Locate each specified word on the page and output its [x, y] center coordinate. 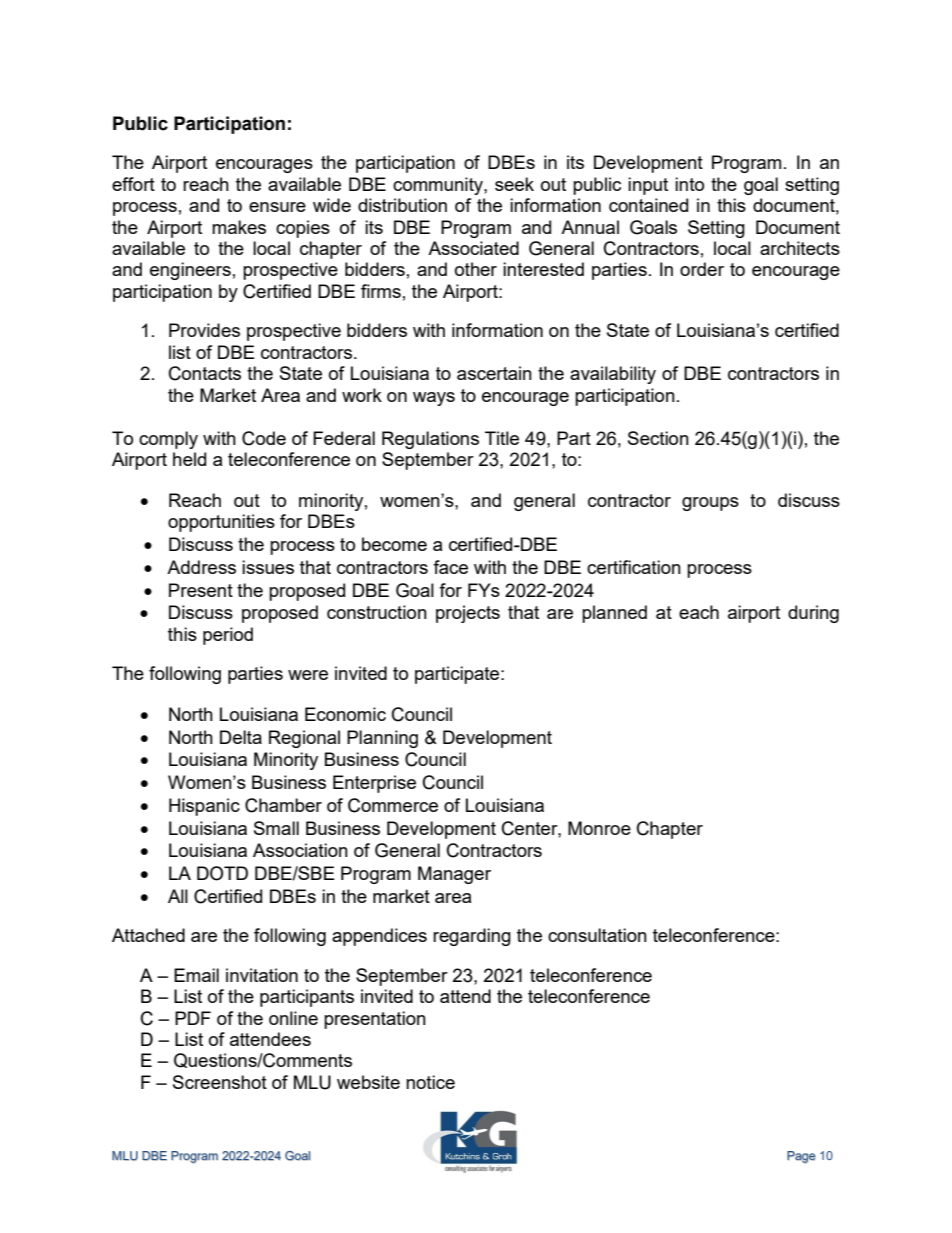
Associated [473, 248]
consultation [597, 935]
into [689, 184]
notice [430, 1082]
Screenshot [220, 1082]
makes [239, 227]
